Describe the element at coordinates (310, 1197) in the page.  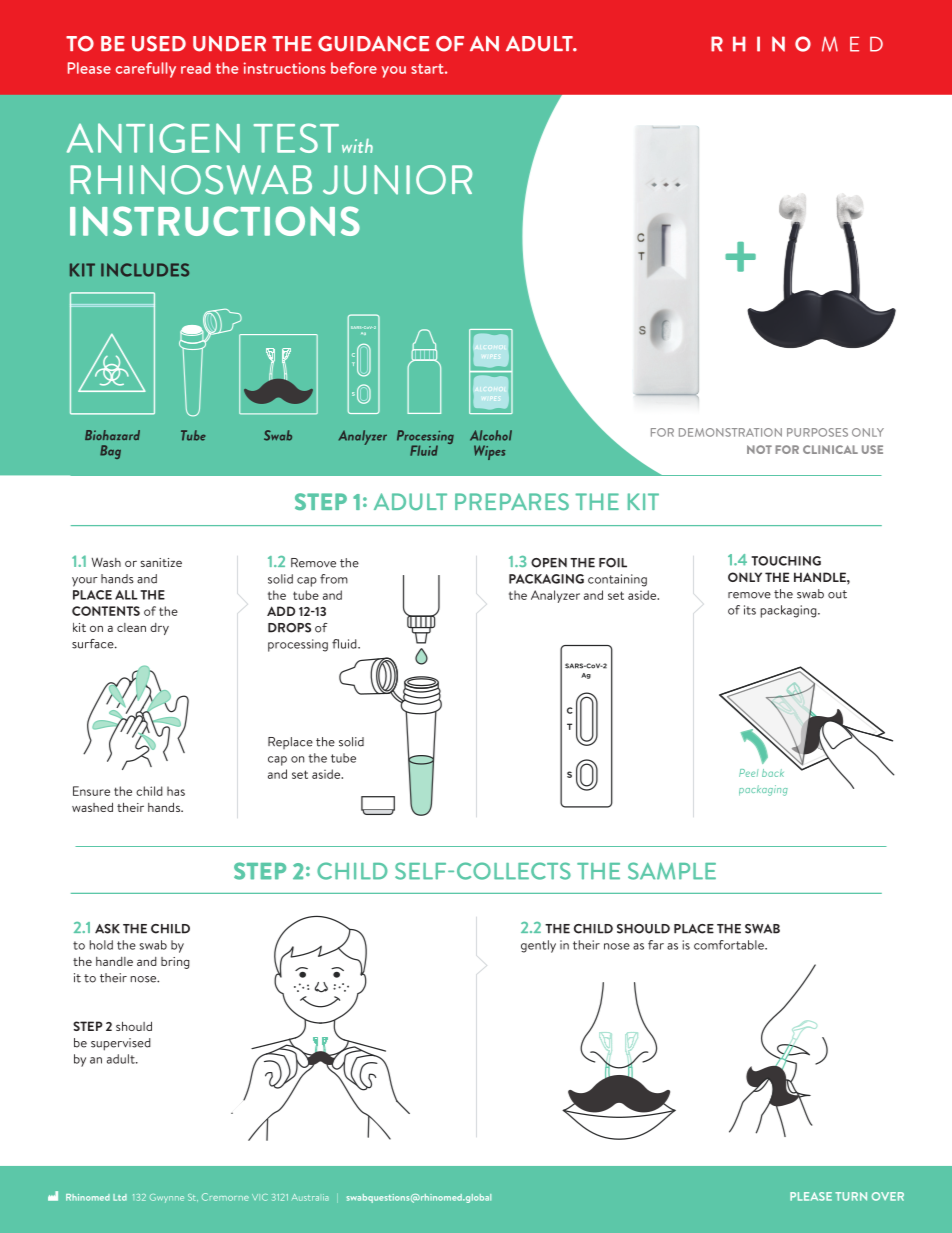
I see `Australia` at that location.
